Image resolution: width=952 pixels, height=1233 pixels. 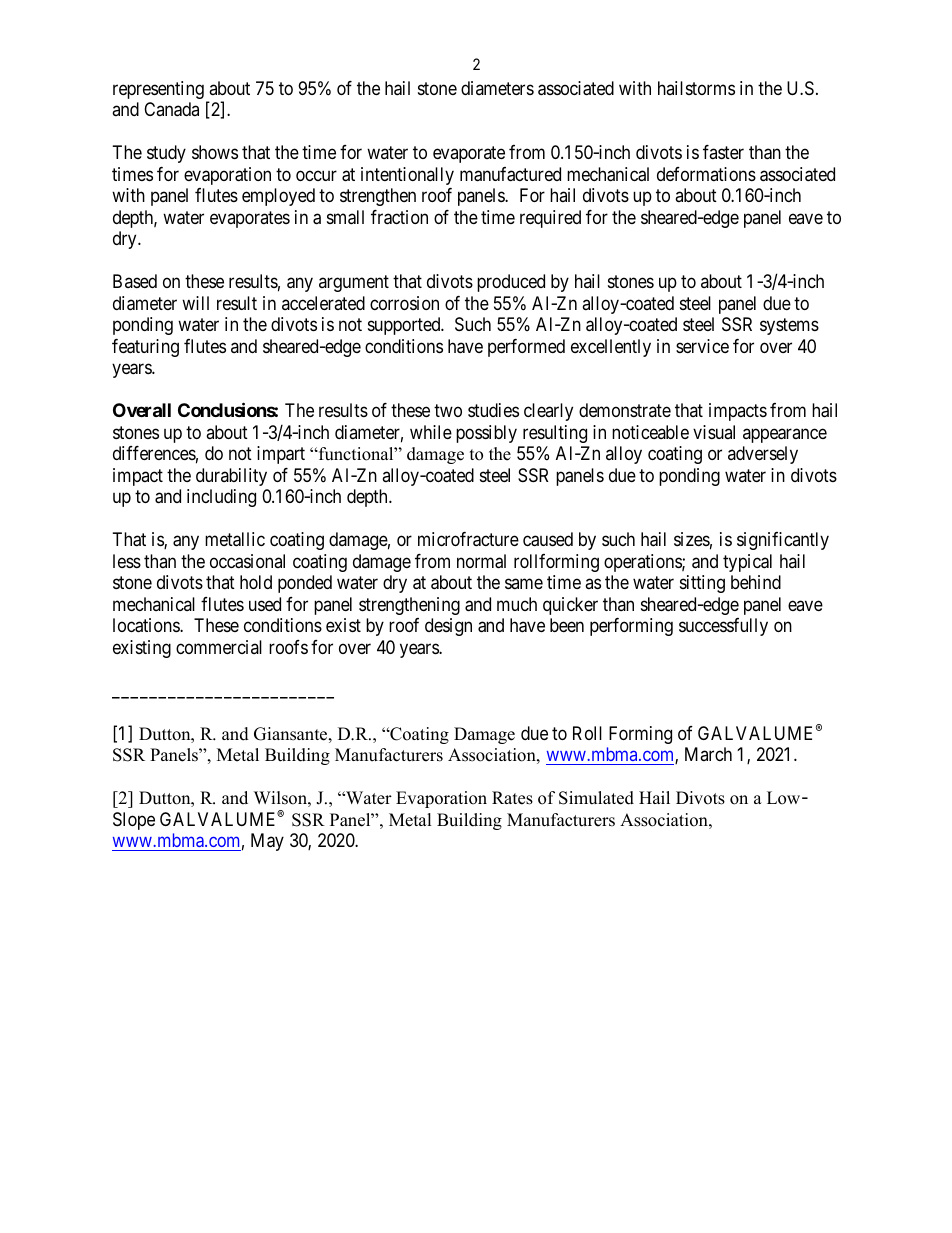 I want to click on May, so click(x=267, y=842).
